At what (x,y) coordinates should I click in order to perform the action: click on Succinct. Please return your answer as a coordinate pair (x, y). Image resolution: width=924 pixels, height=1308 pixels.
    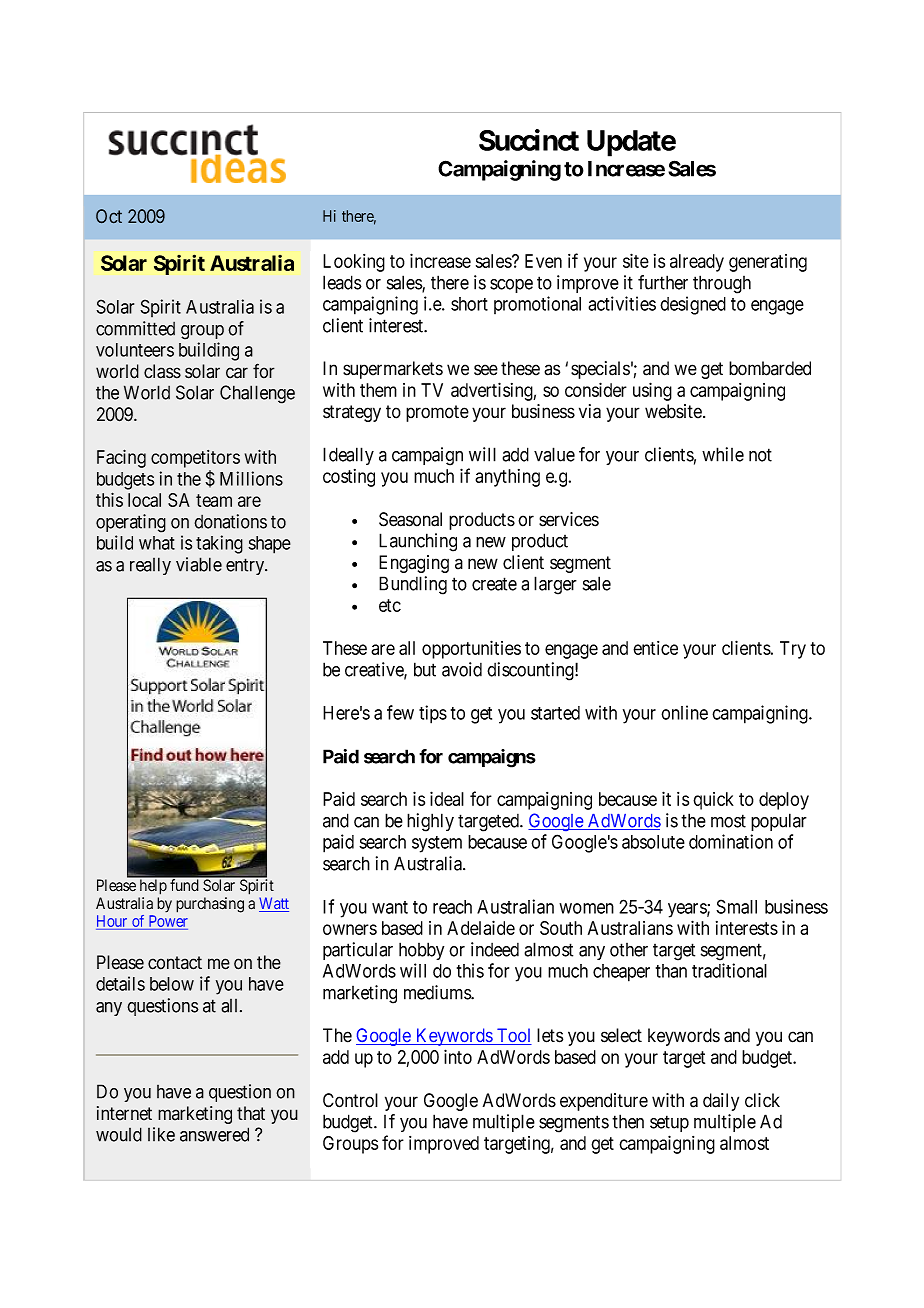
    Looking at the image, I should click on (529, 140).
